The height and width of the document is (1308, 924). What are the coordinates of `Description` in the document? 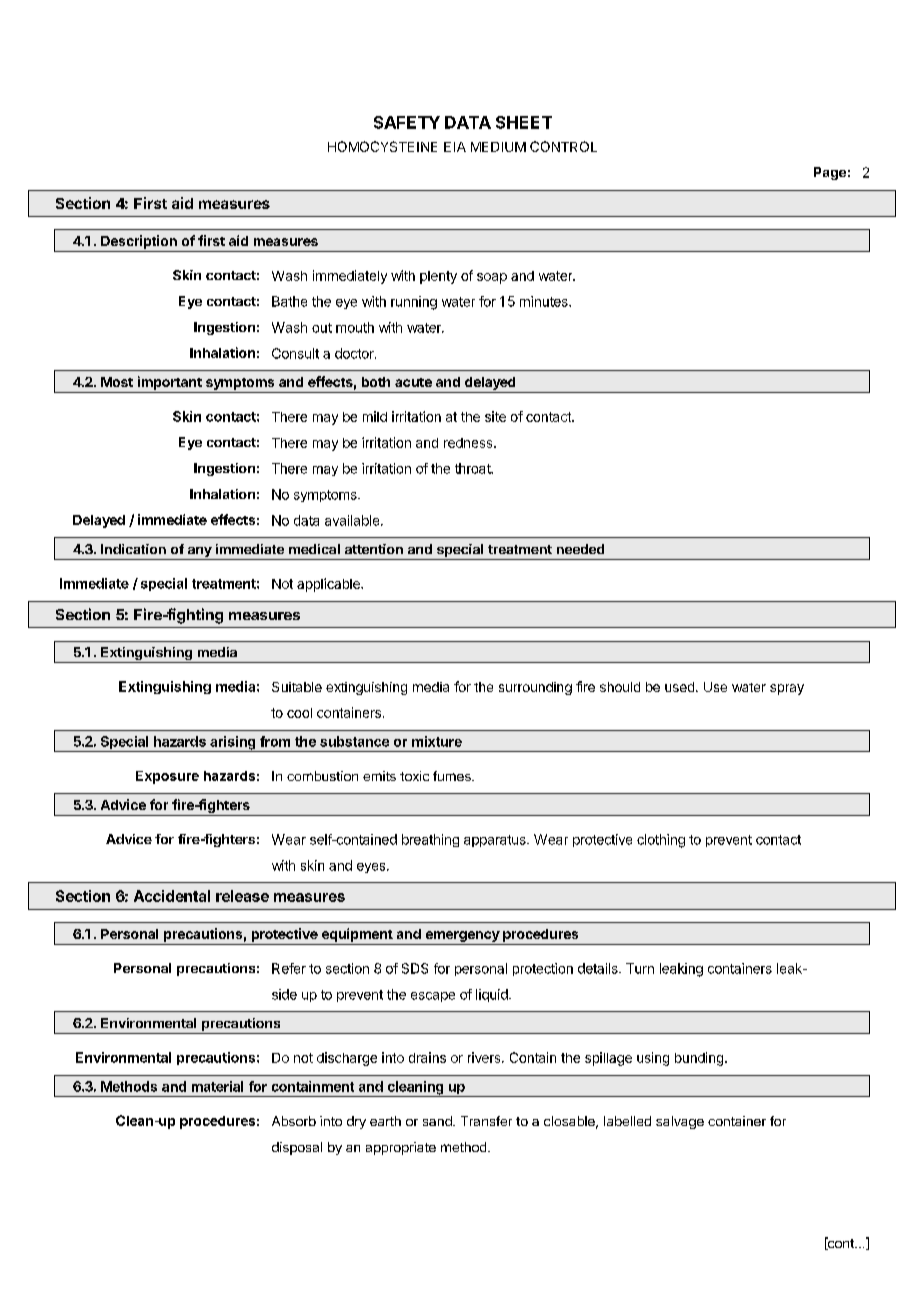 It's located at (139, 242).
